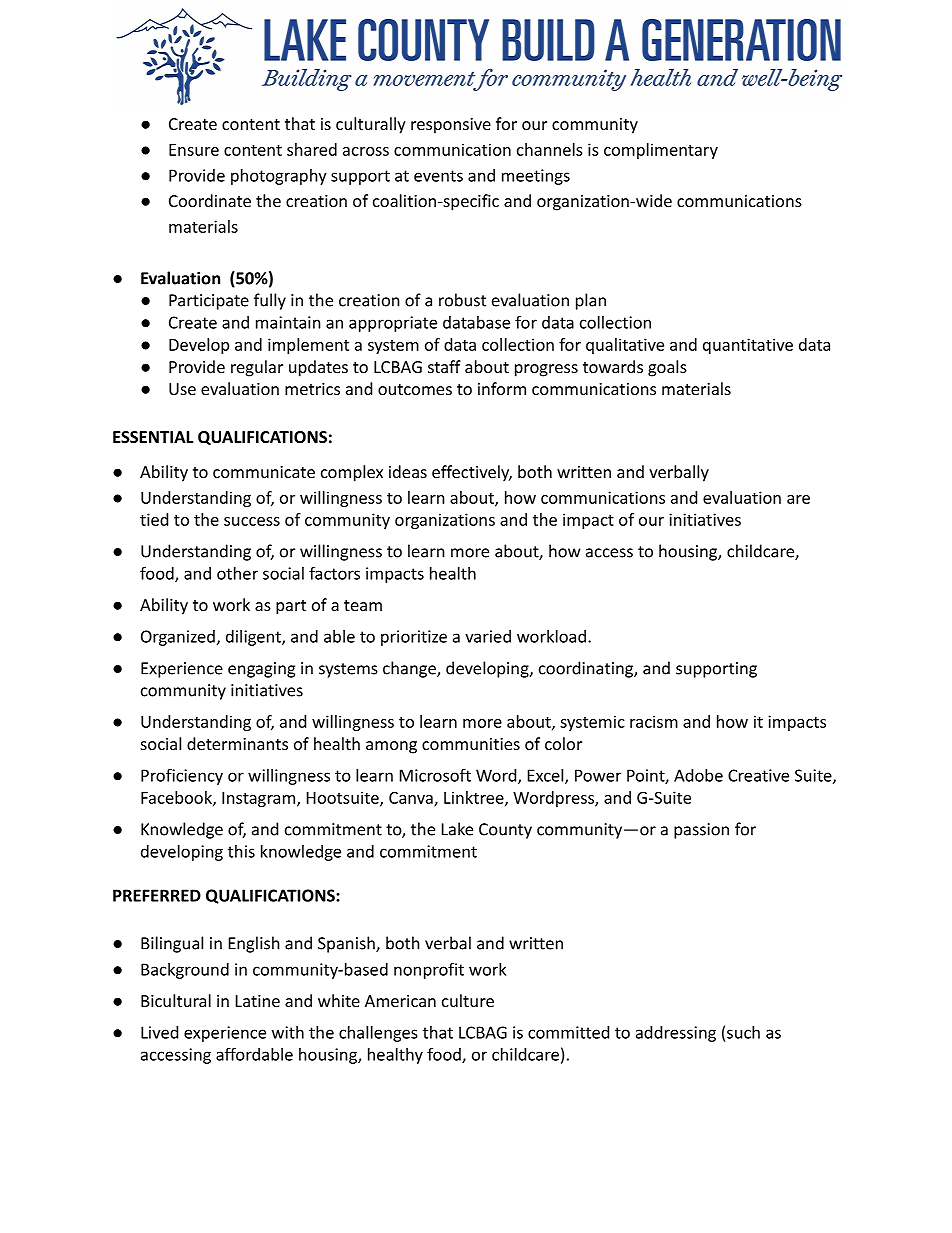 Image resolution: width=952 pixels, height=1233 pixels. Describe the element at coordinates (185, 971) in the screenshot. I see `Background` at that location.
